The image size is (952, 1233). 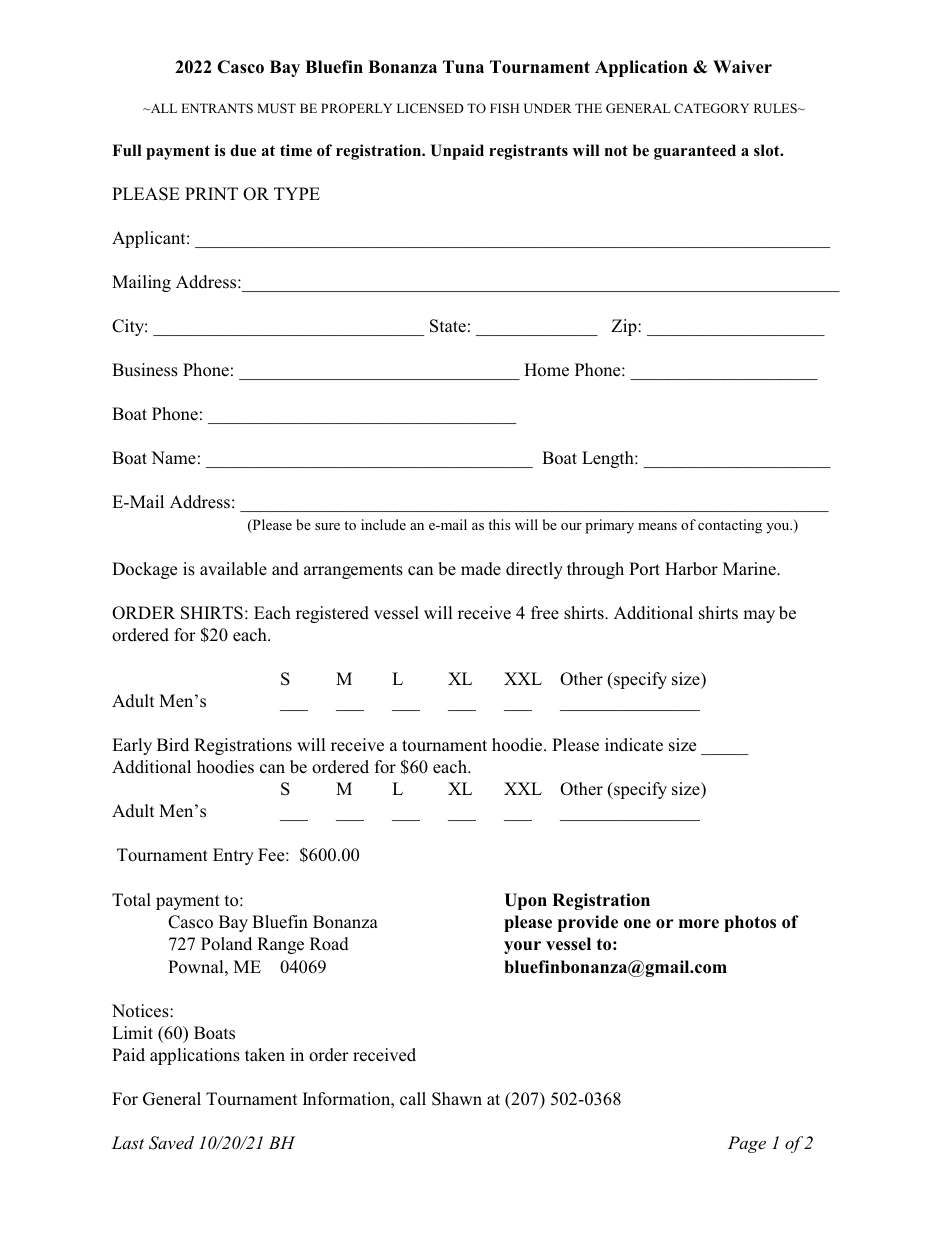 I want to click on LICENSED, so click(x=430, y=108).
